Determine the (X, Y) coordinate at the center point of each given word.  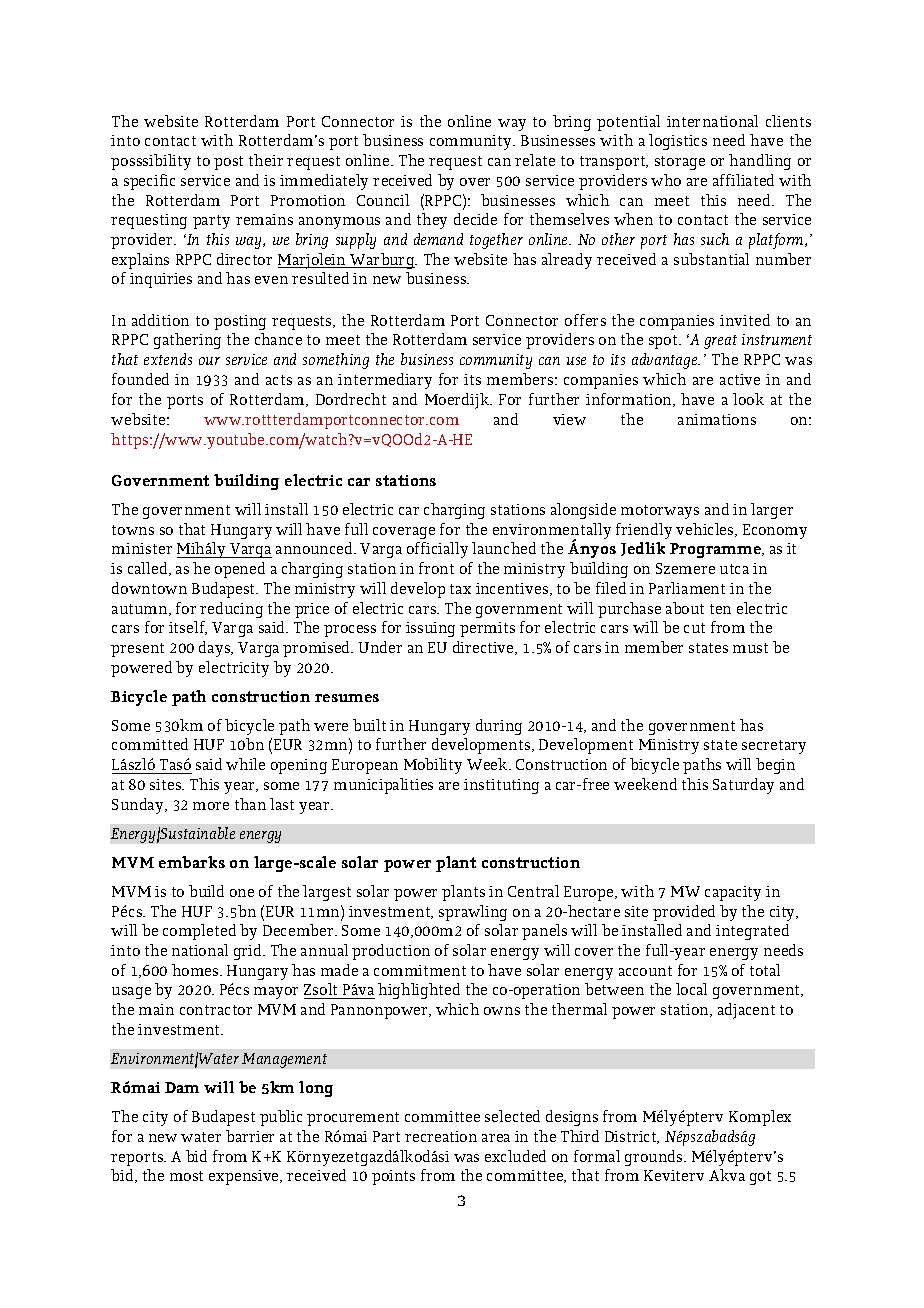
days (216, 649)
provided (684, 913)
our (209, 361)
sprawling (473, 913)
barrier (250, 1136)
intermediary (385, 381)
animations (717, 419)
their (266, 160)
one (242, 893)
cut (694, 628)
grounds (655, 1158)
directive (485, 648)
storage (680, 163)
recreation (441, 1136)
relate (535, 160)
